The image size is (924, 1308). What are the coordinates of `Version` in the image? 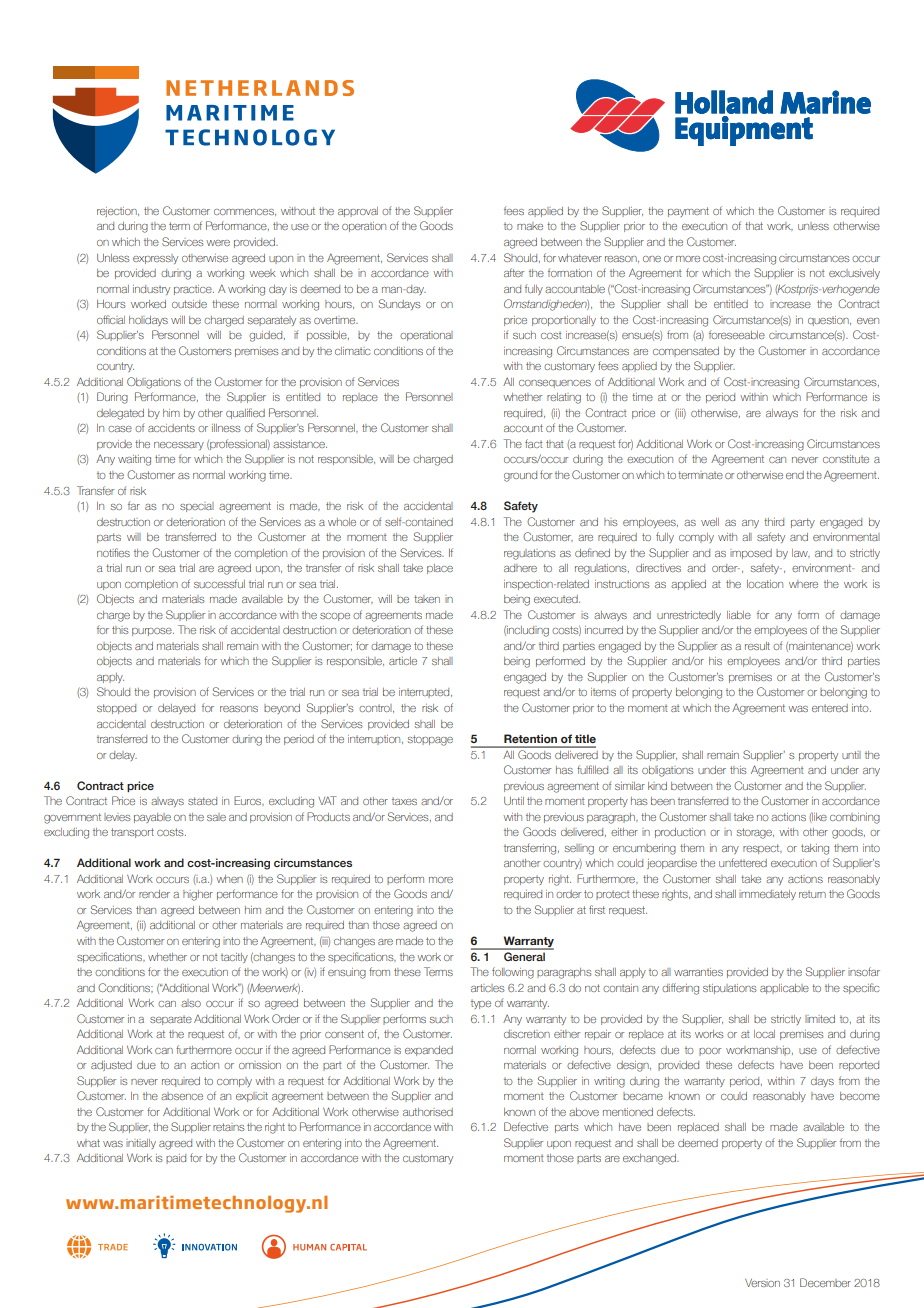 It's located at (762, 1283).
